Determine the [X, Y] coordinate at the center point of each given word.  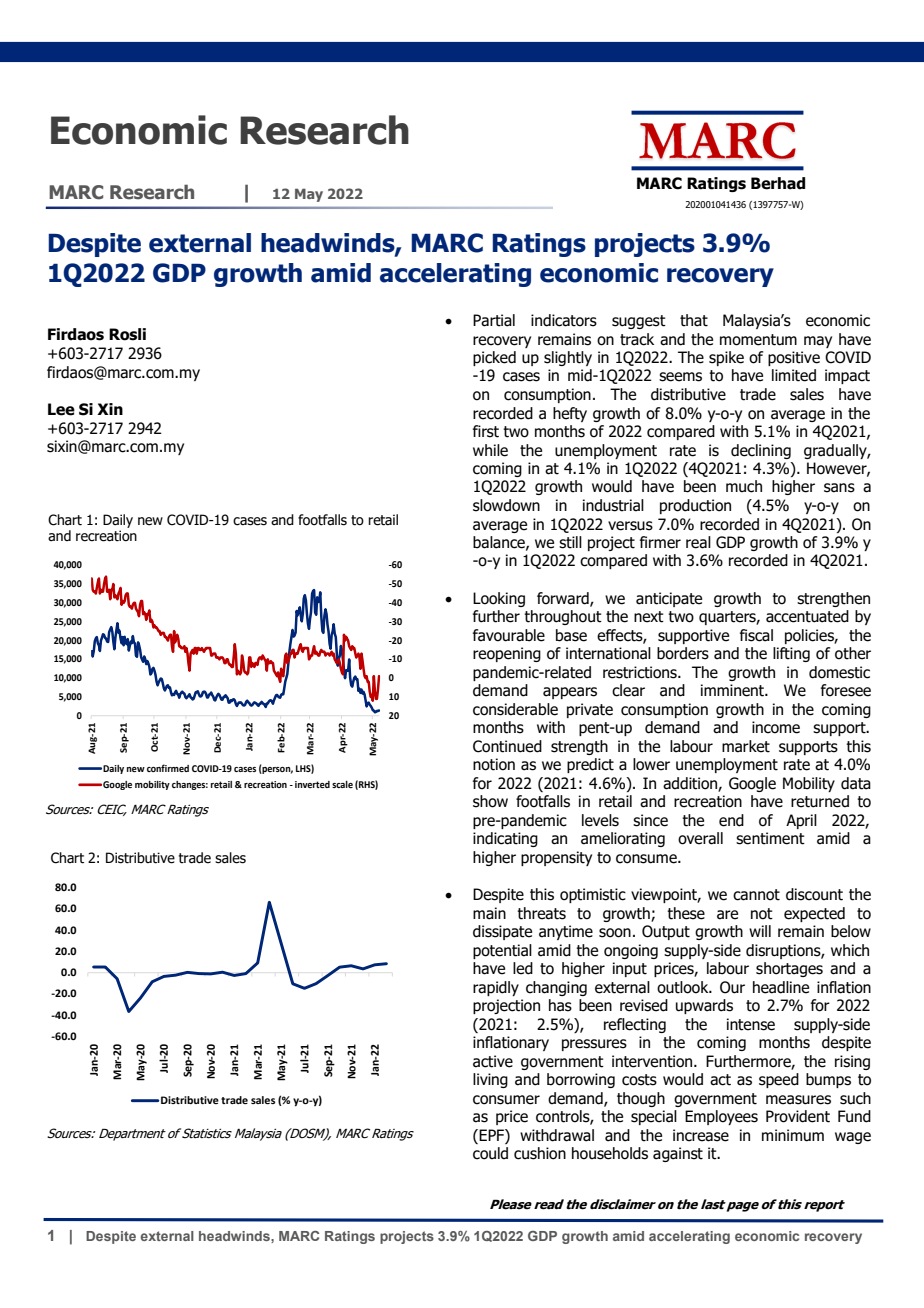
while [490, 450]
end [731, 820]
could [490, 1153]
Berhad [778, 183]
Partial [494, 320]
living [490, 1080]
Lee [61, 409]
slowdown [506, 505]
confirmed [168, 768]
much [744, 486]
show [490, 801]
